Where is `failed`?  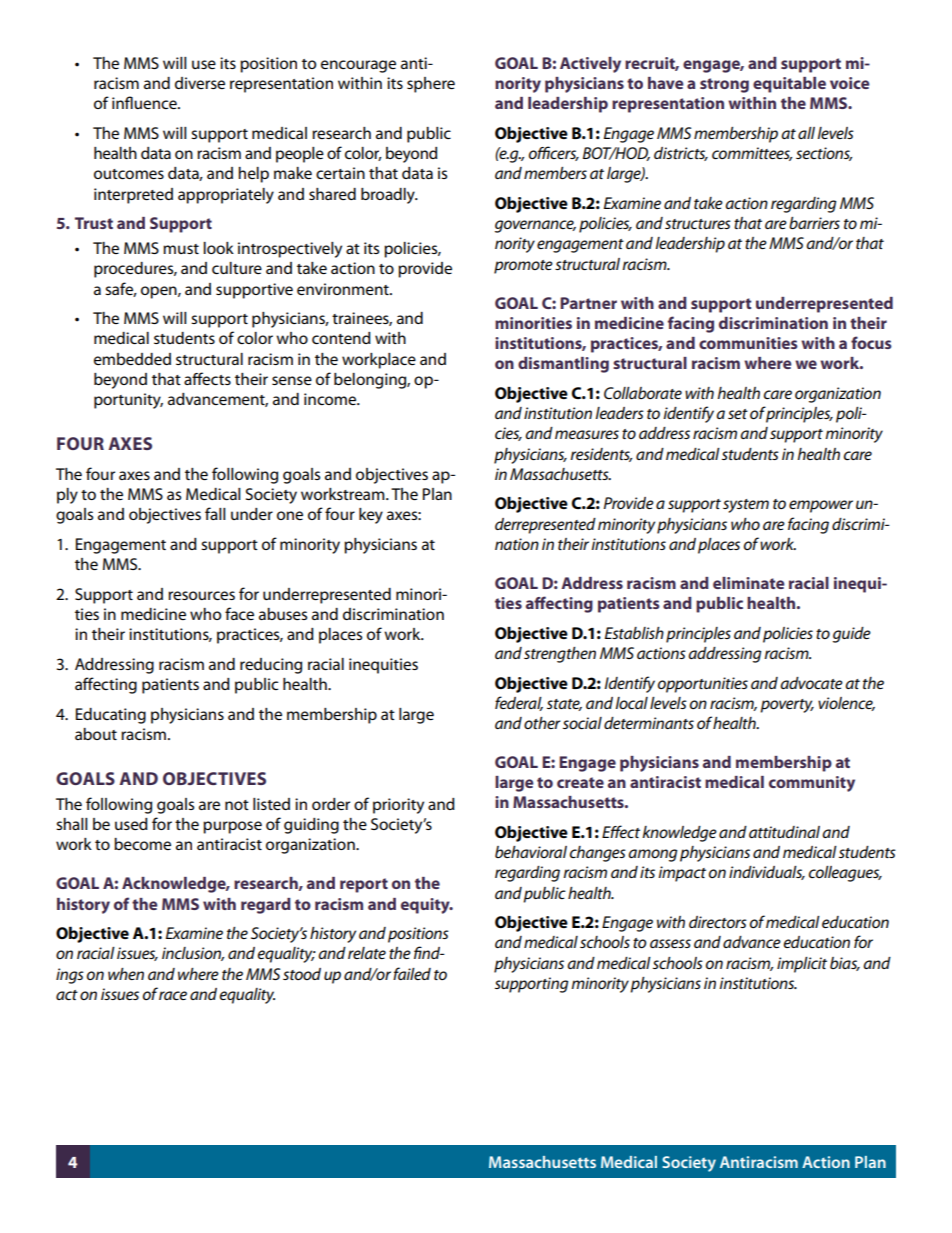
failed is located at coordinates (412, 973).
